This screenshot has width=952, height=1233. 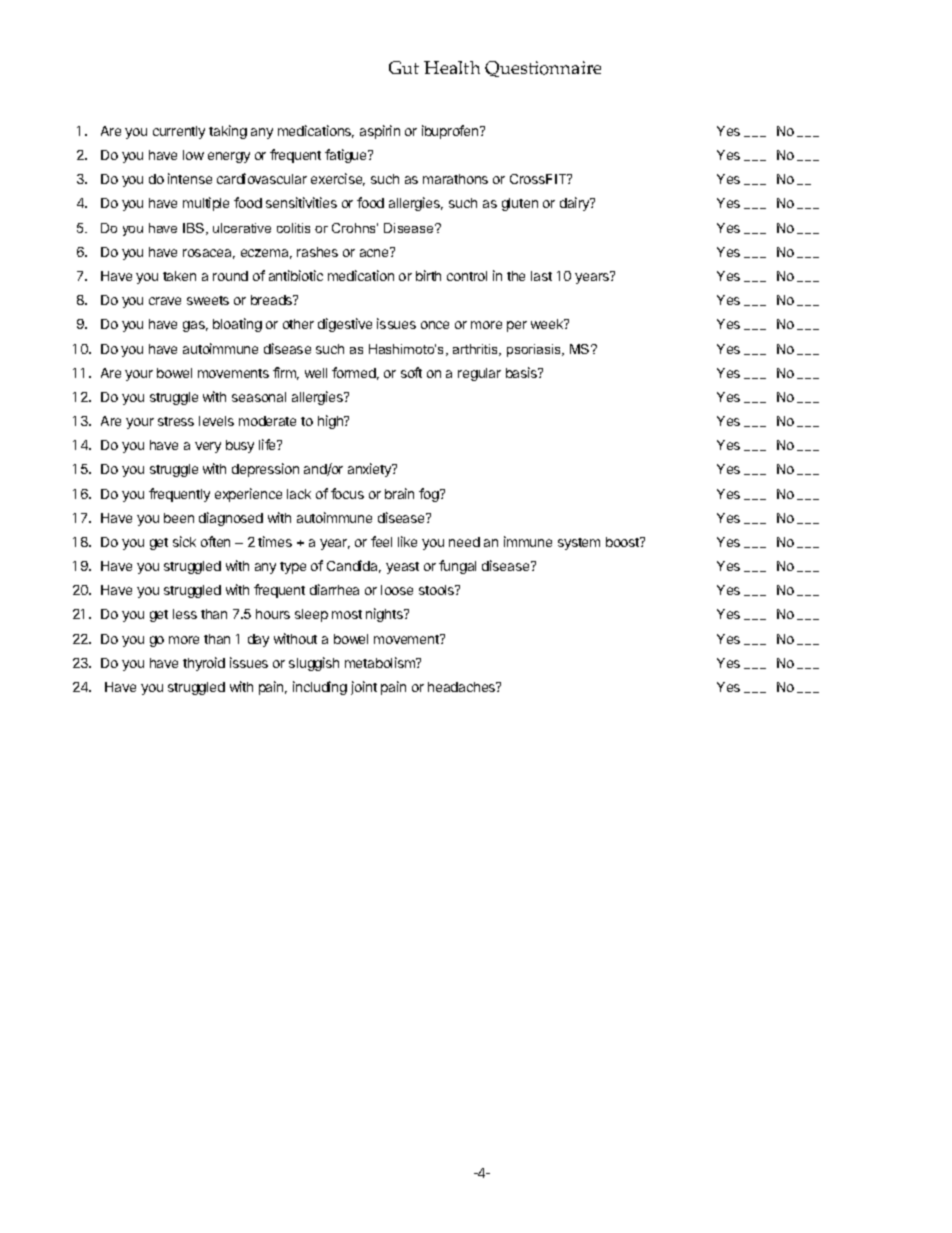 What do you see at coordinates (228, 132) in the screenshot?
I see `taking` at bounding box center [228, 132].
